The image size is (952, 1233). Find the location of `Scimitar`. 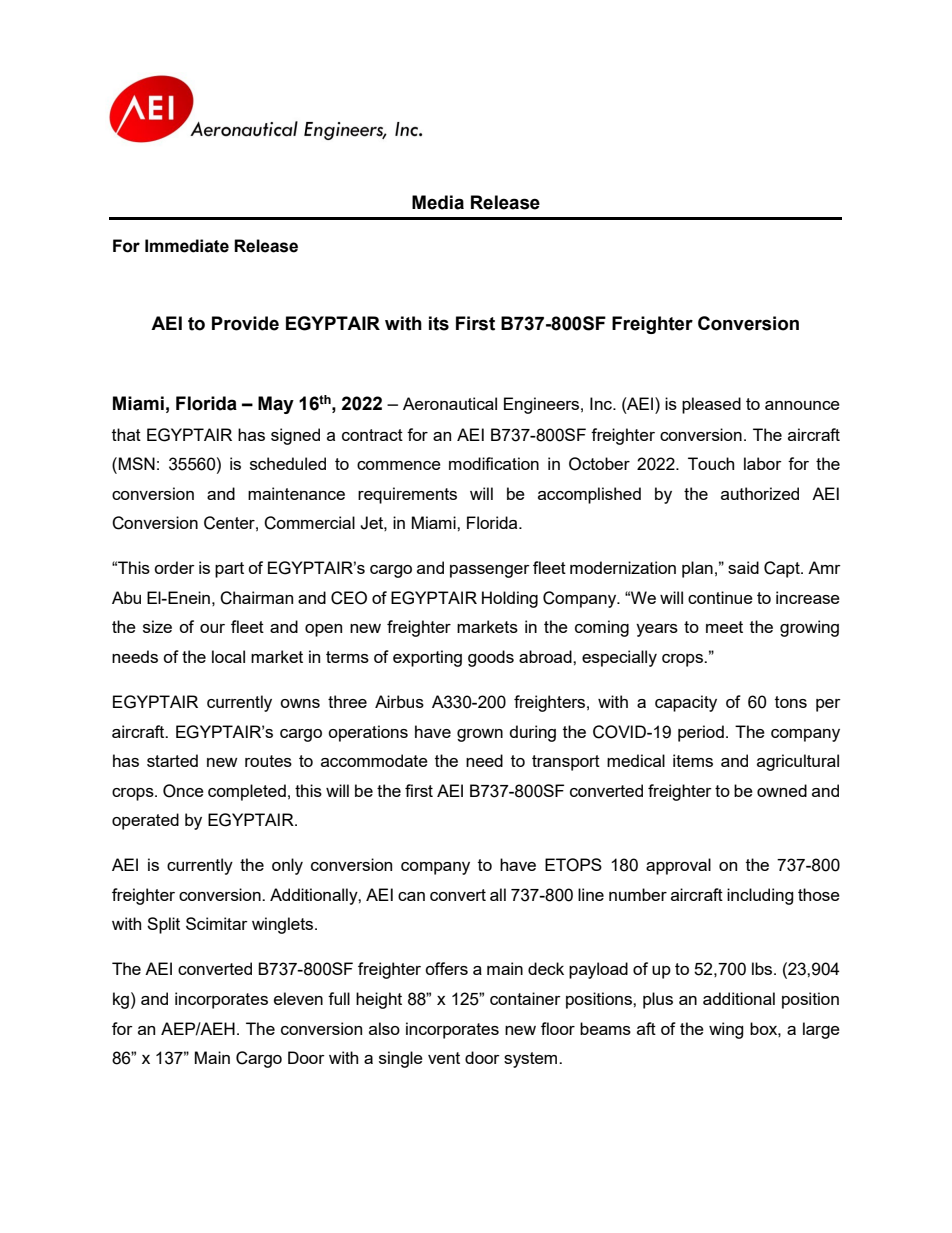

Scimitar is located at coordinates (217, 923).
